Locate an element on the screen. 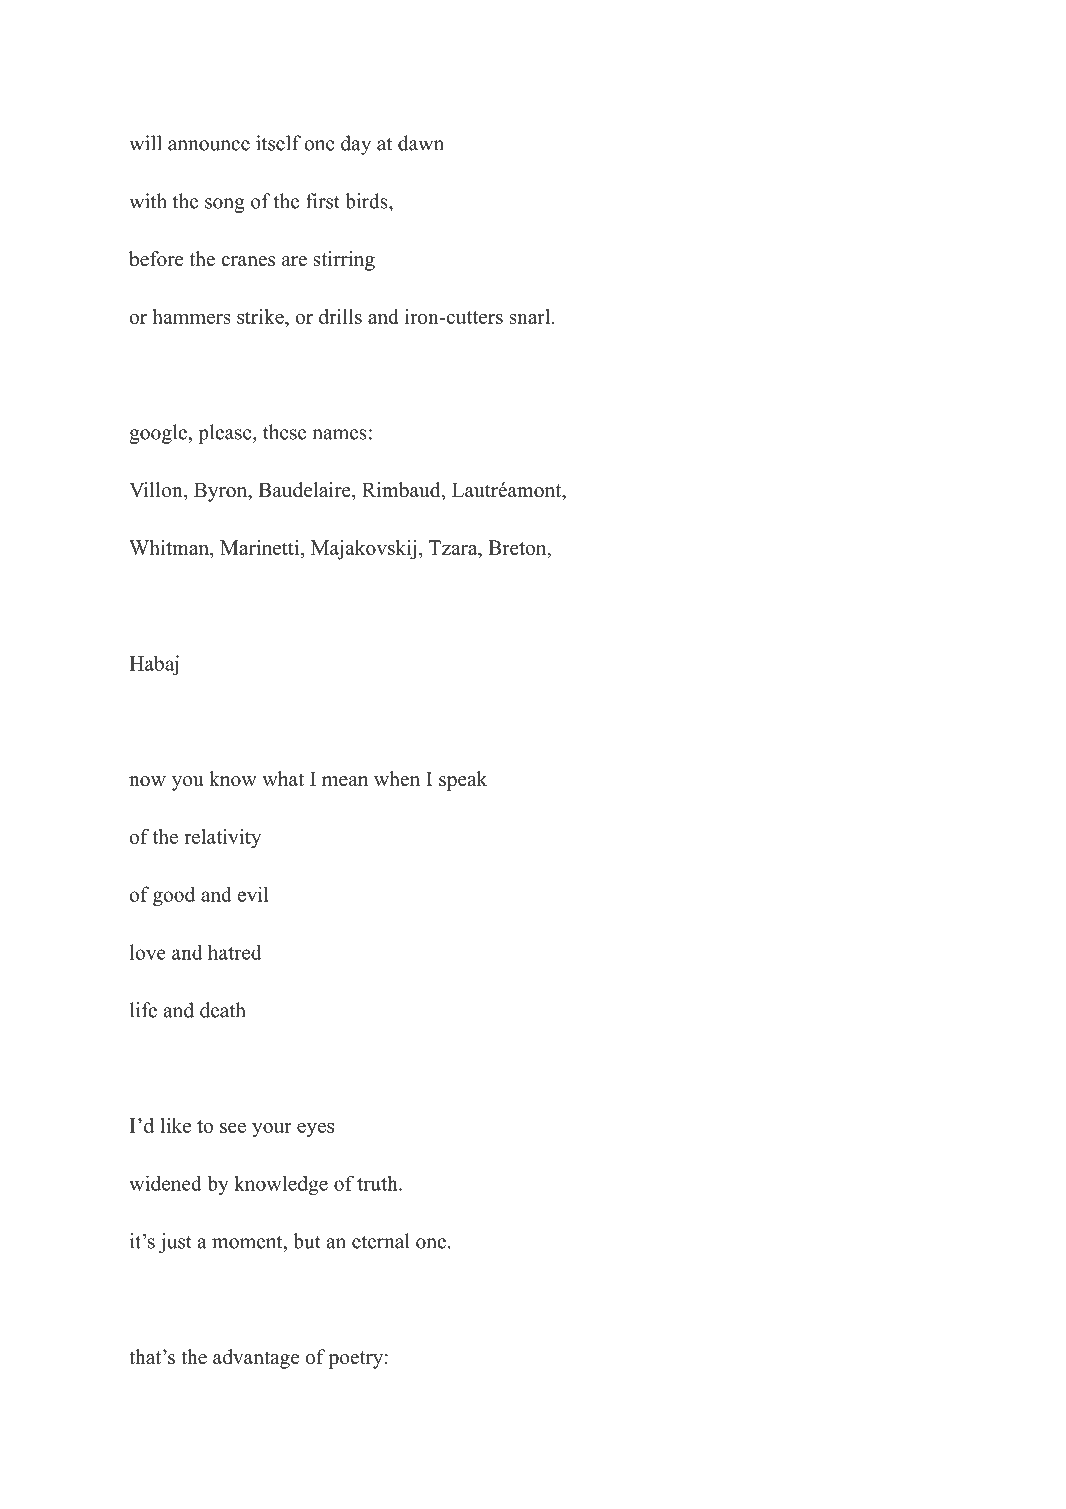 This screenshot has height=1509, width=1066. snarl is located at coordinates (531, 316).
